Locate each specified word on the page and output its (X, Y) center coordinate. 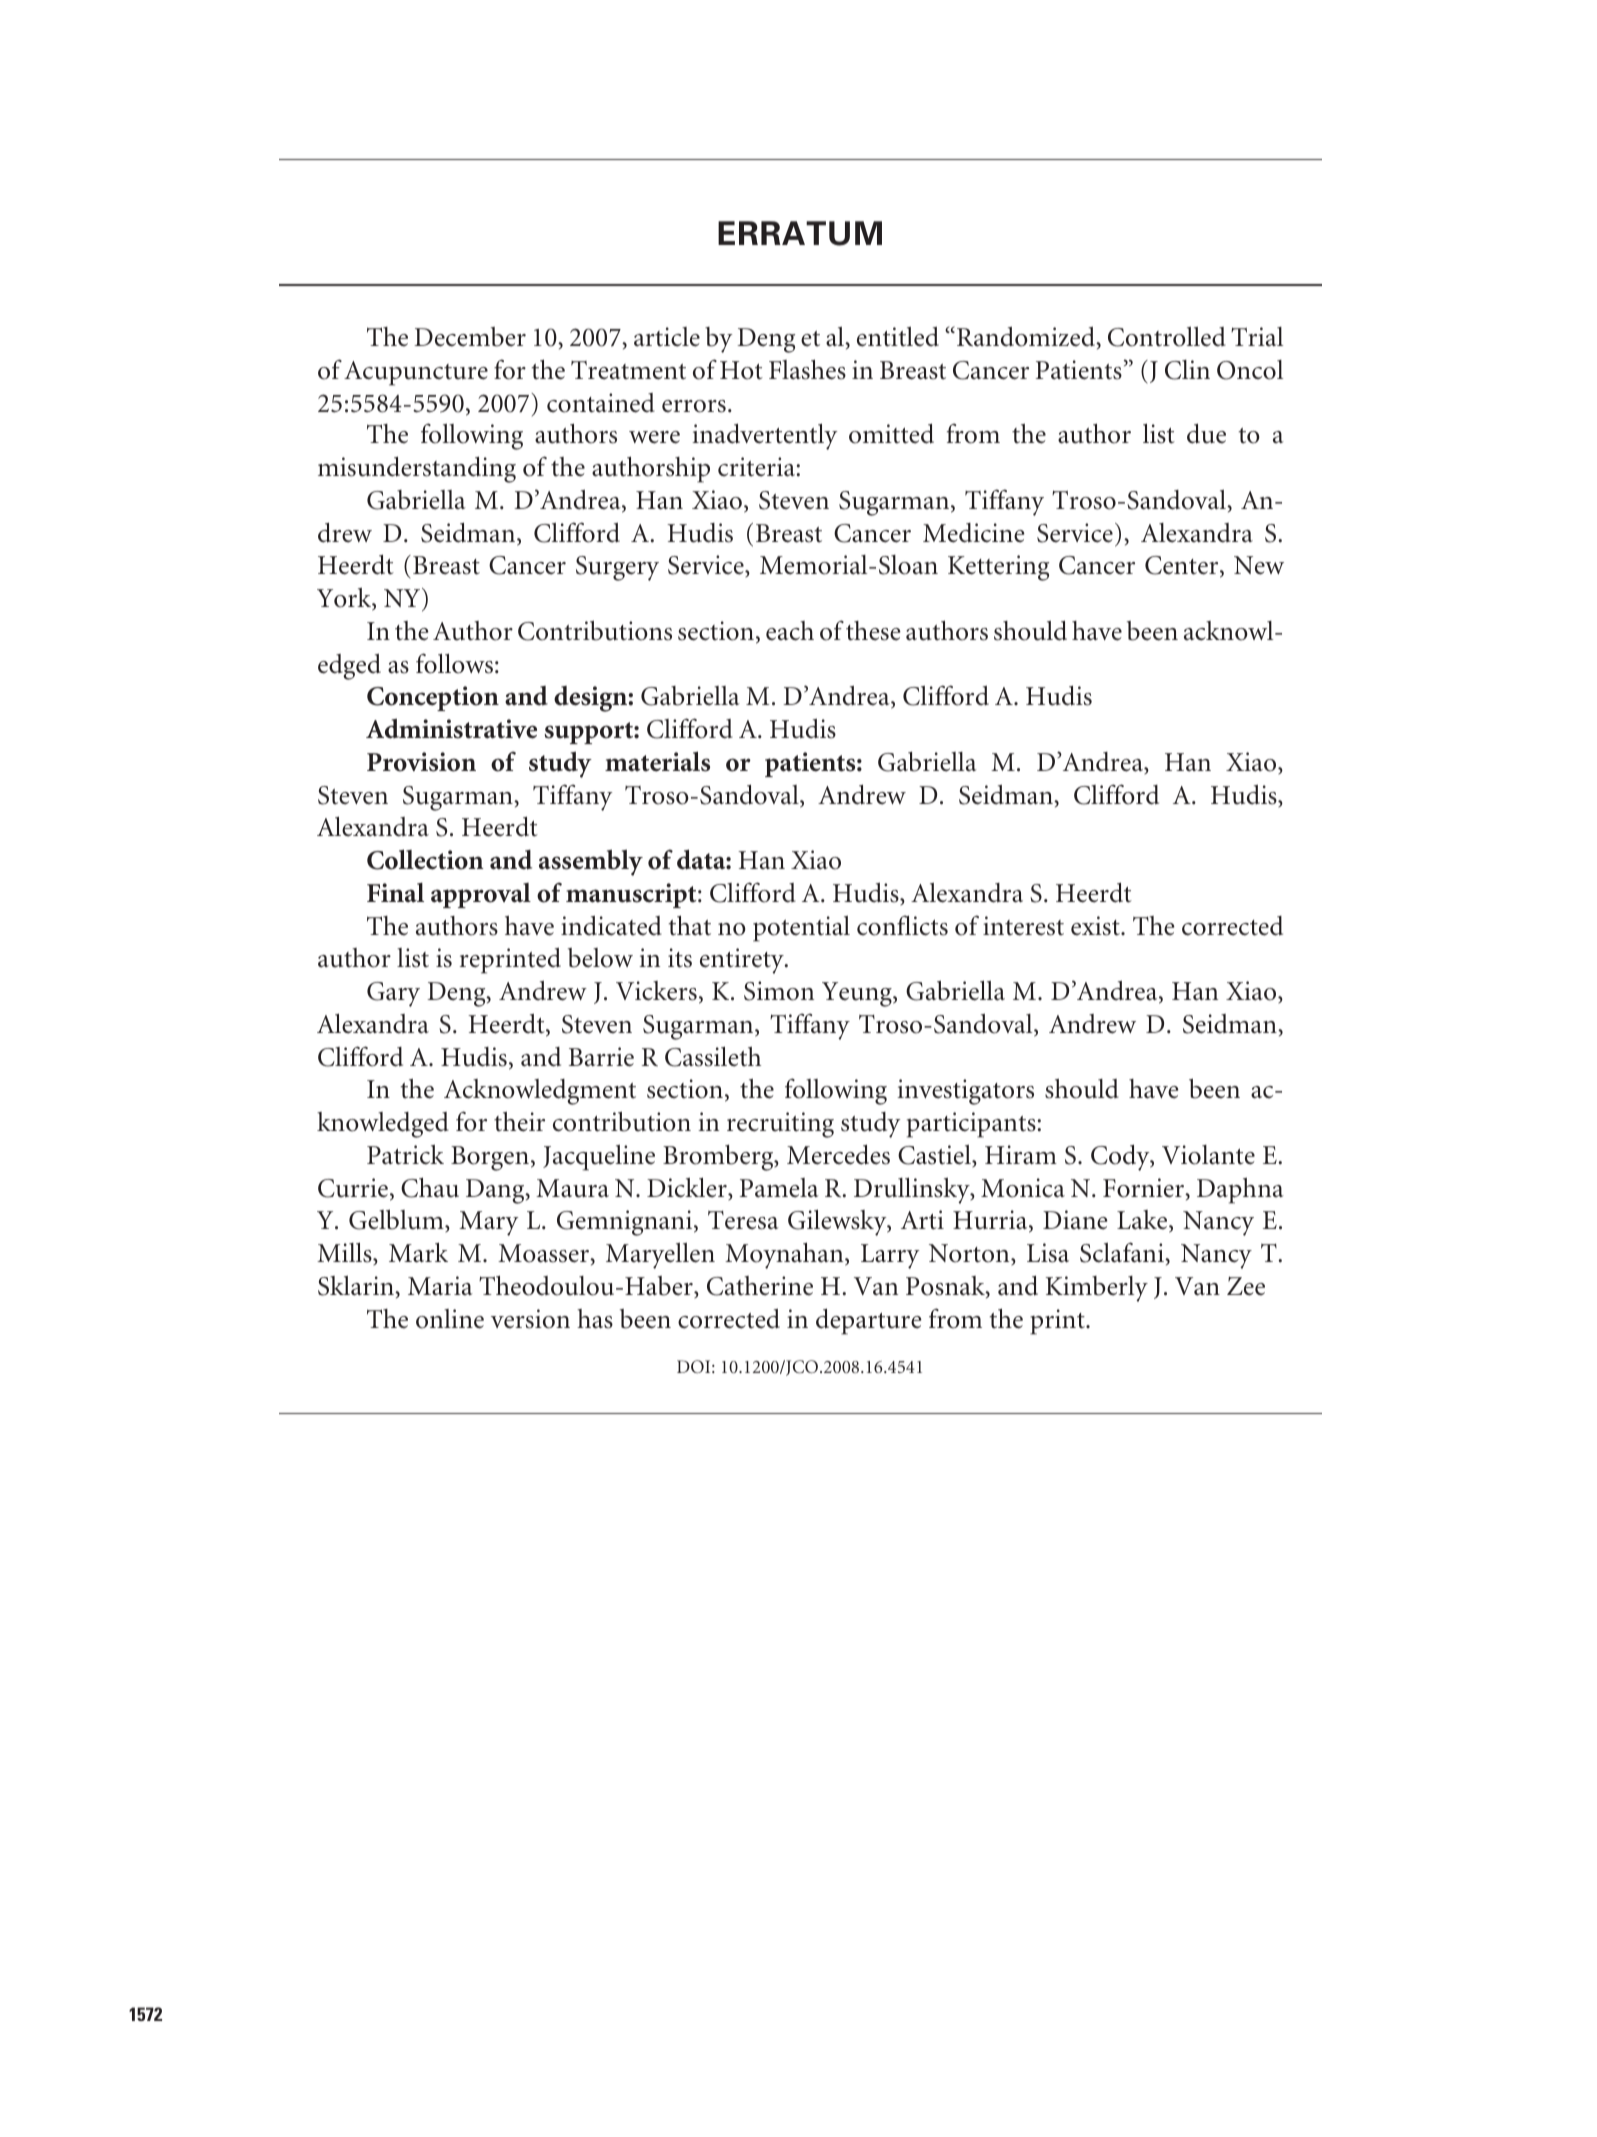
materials (657, 761)
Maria (440, 1286)
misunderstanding (417, 469)
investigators (965, 1092)
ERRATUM (800, 233)
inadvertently (764, 436)
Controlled (1167, 336)
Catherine (760, 1286)
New (1259, 565)
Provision (421, 762)
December (470, 337)
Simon (779, 991)
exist (1096, 926)
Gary (393, 994)
